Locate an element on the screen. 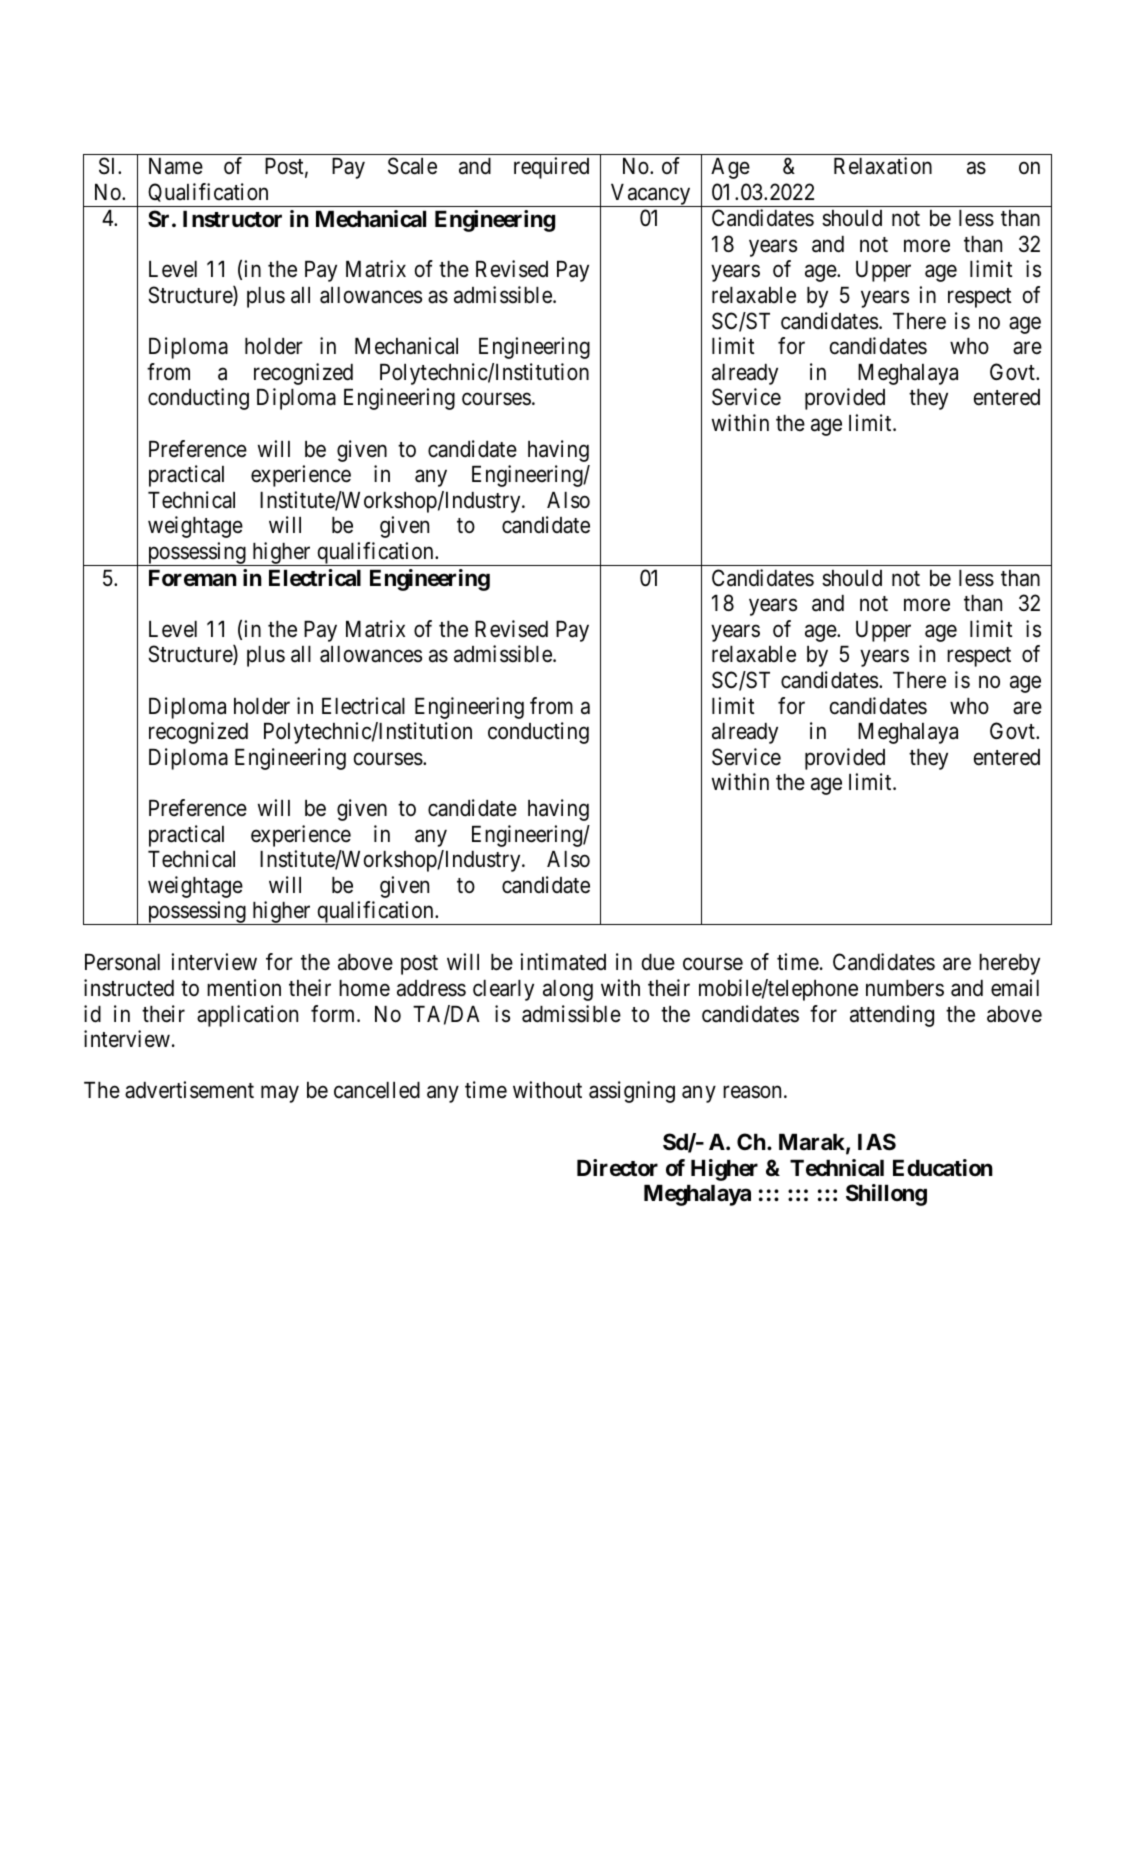  Director is located at coordinates (617, 1167).
